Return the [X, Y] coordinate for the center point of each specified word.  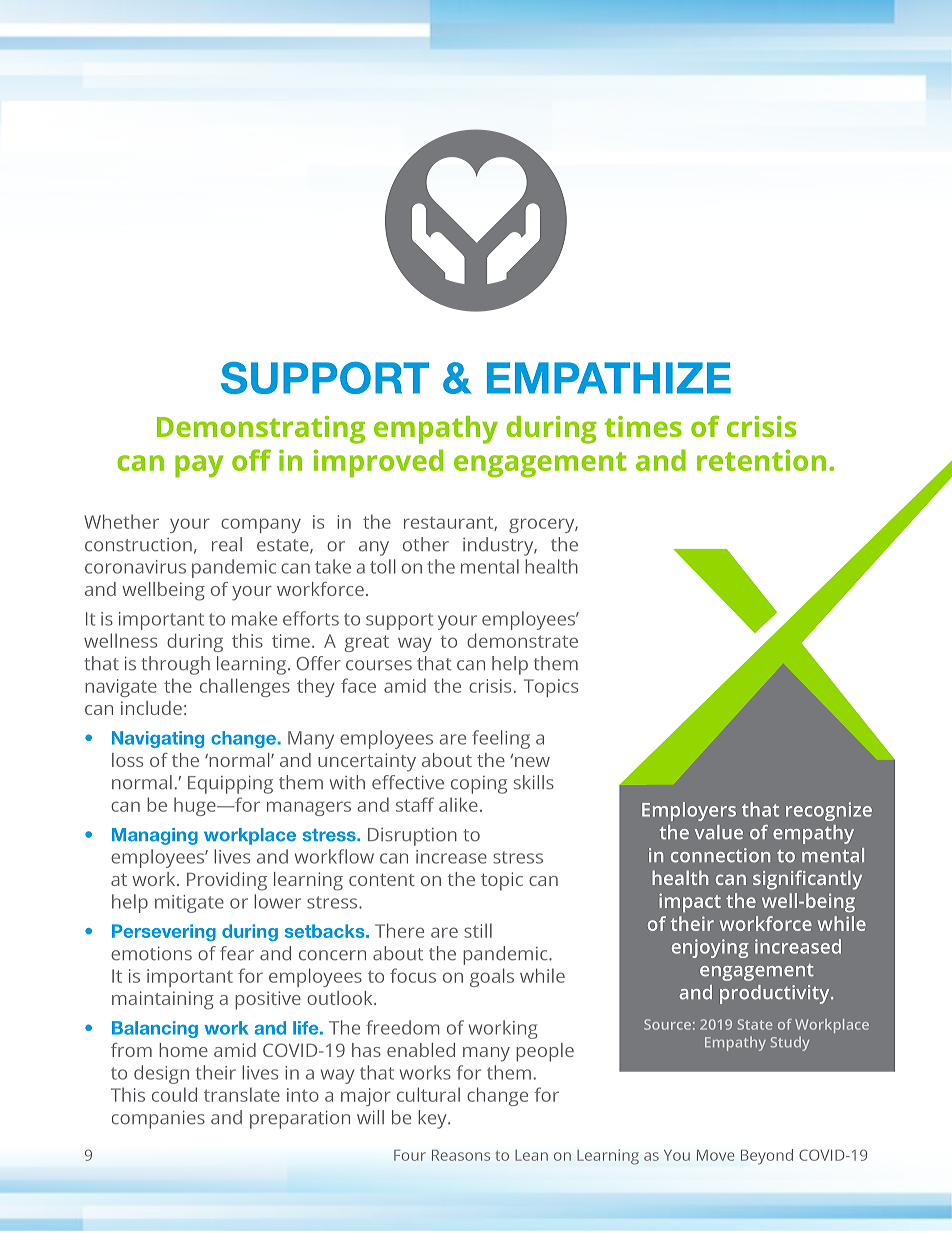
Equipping [230, 784]
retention [761, 460]
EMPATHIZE [609, 378]
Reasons [461, 1155]
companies [158, 1119]
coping [479, 785]
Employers [689, 811]
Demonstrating [261, 430]
